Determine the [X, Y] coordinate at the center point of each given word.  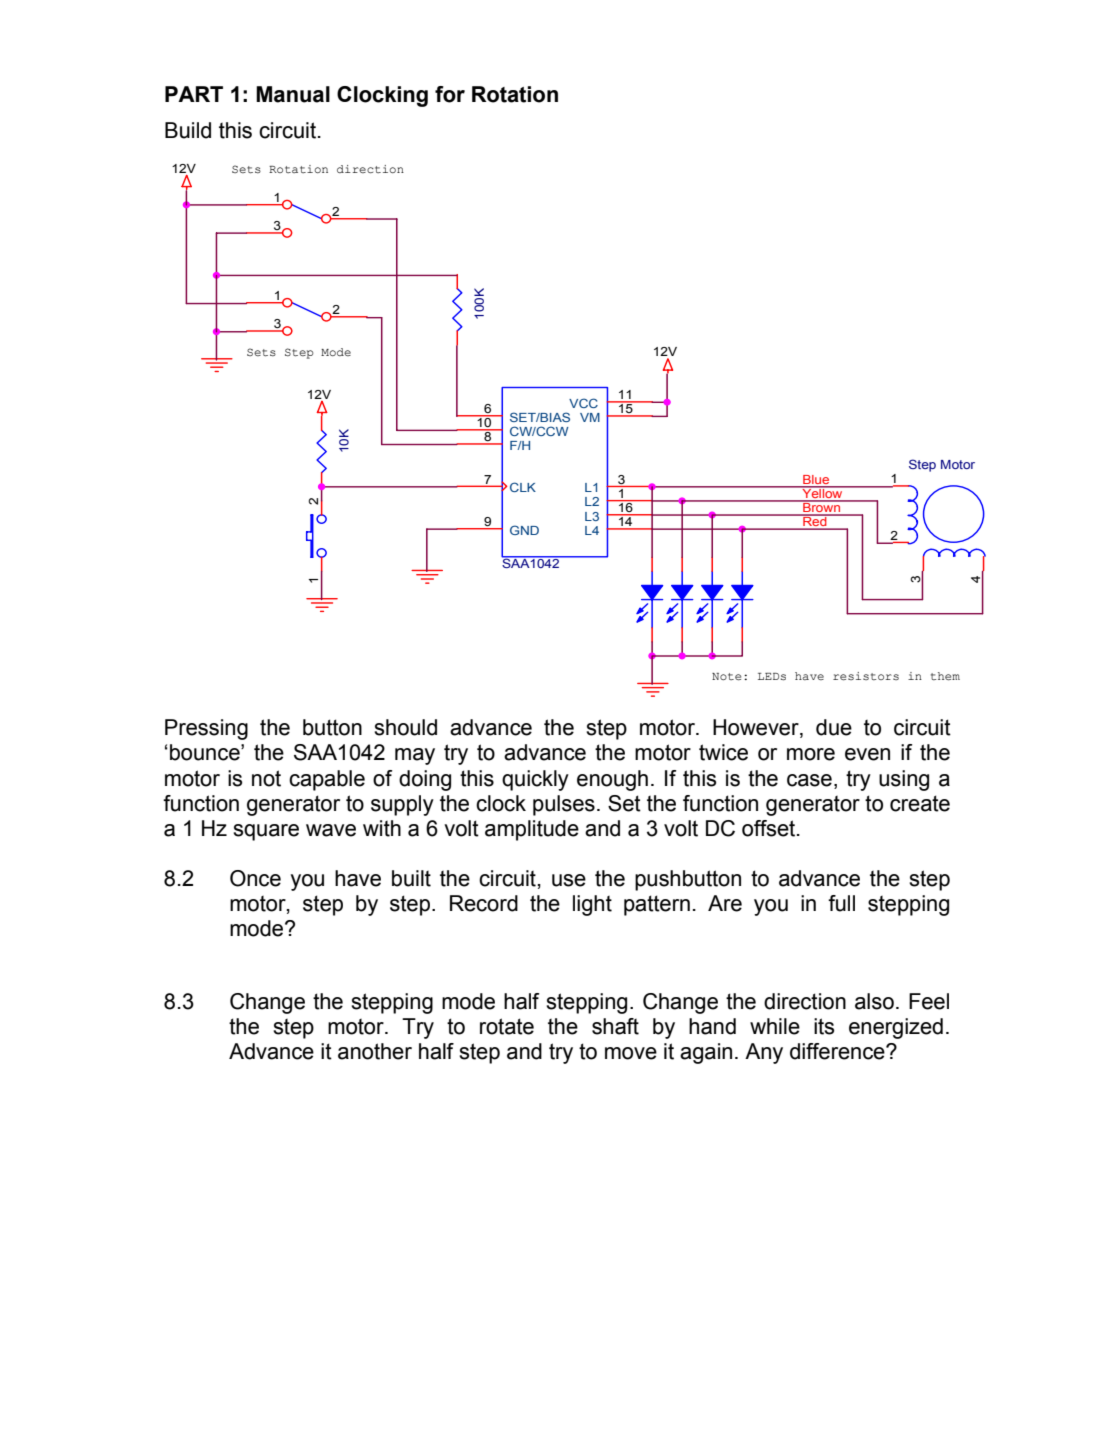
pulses [564, 805]
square [266, 832]
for [450, 94]
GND [524, 530]
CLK [523, 487]
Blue [816, 481]
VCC [583, 403]
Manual [293, 94]
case [809, 780]
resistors [866, 676]
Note [726, 677]
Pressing [206, 729]
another [375, 1051]
